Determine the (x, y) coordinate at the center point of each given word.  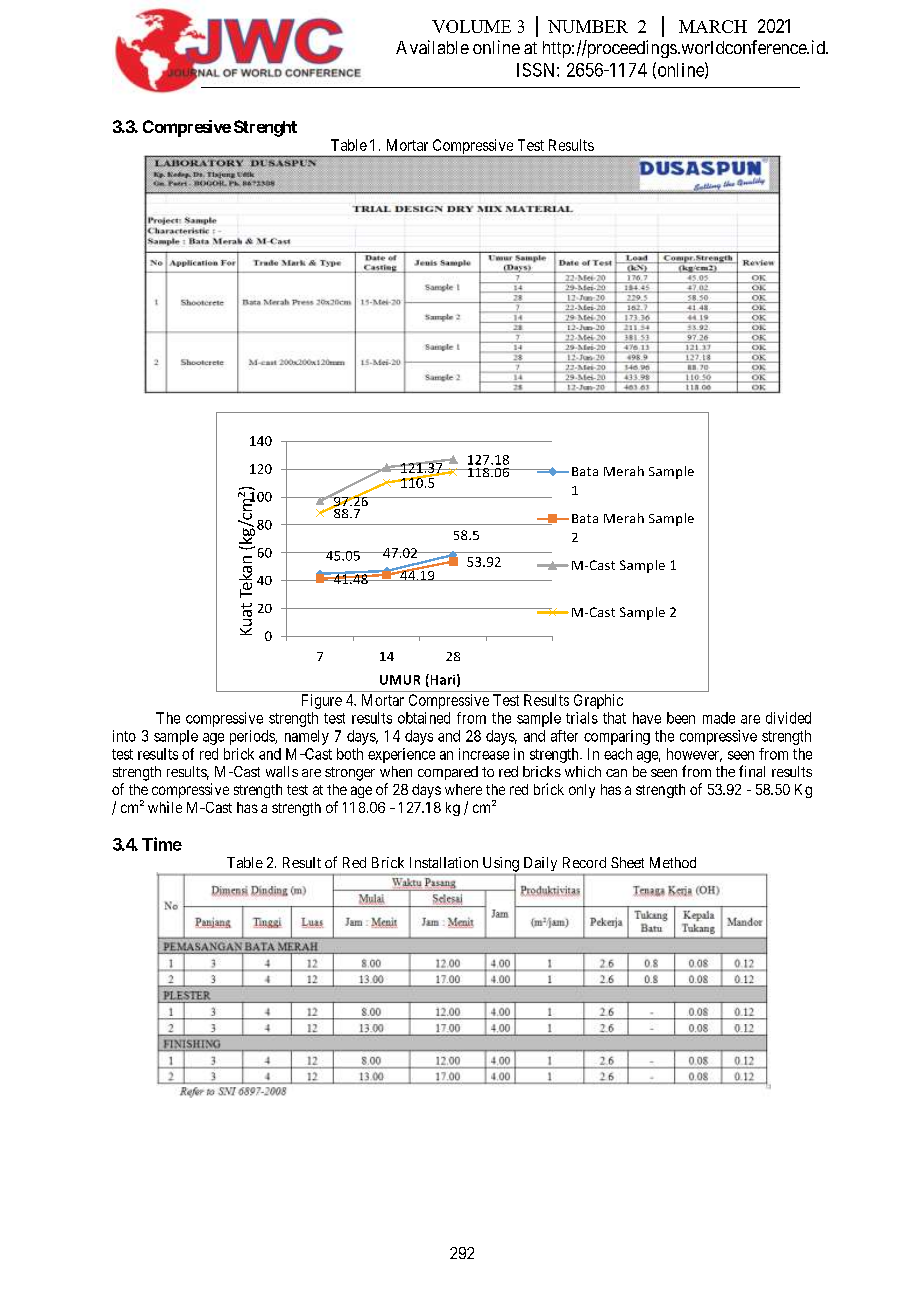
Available (432, 47)
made (719, 718)
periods (253, 737)
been (681, 718)
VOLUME (471, 26)
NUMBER (588, 26)
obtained (424, 718)
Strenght (265, 128)
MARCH (713, 26)
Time (162, 844)
